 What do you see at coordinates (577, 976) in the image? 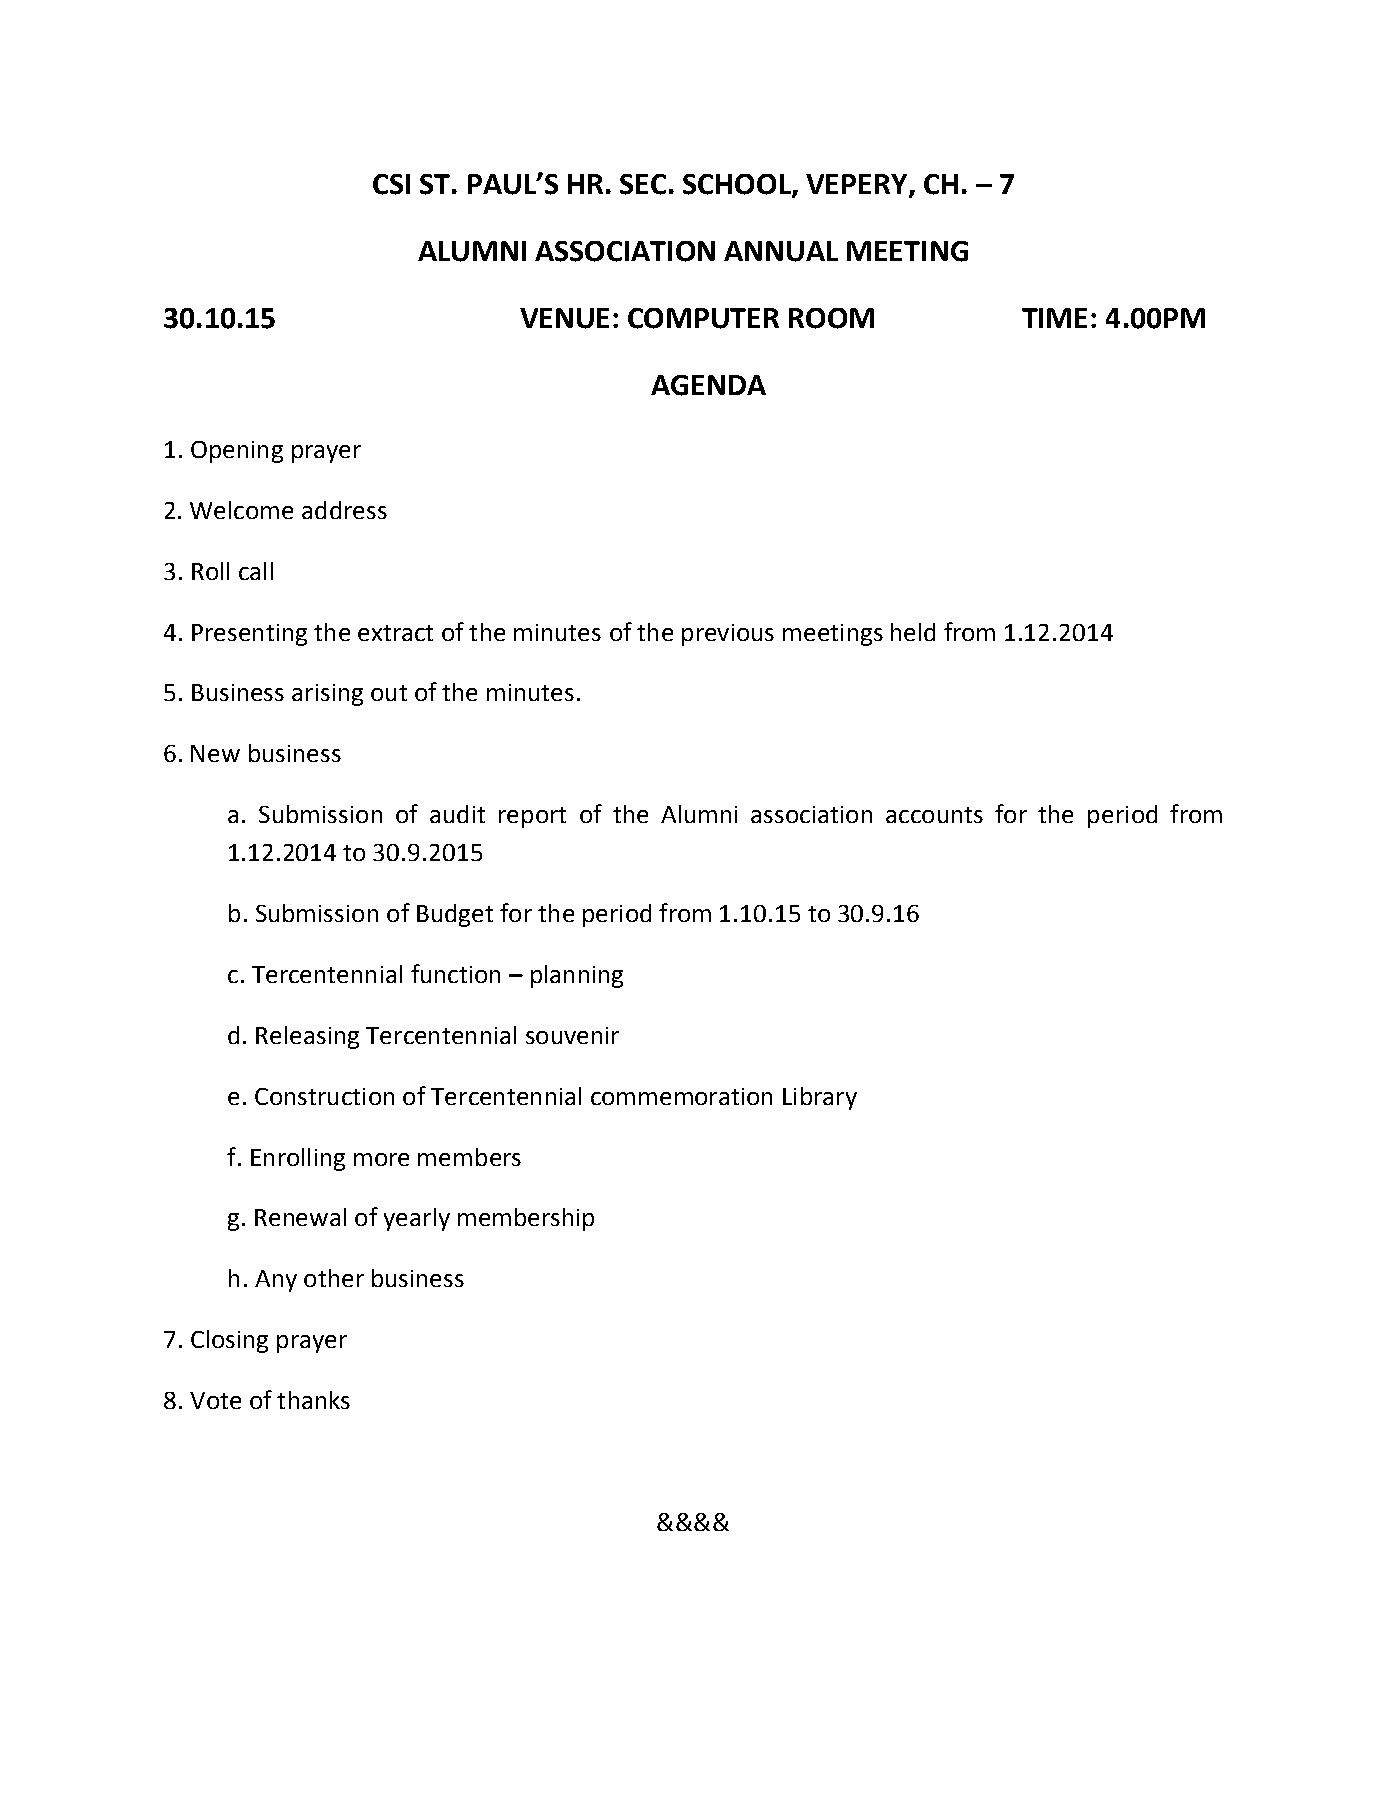
I see `planning` at bounding box center [577, 976].
